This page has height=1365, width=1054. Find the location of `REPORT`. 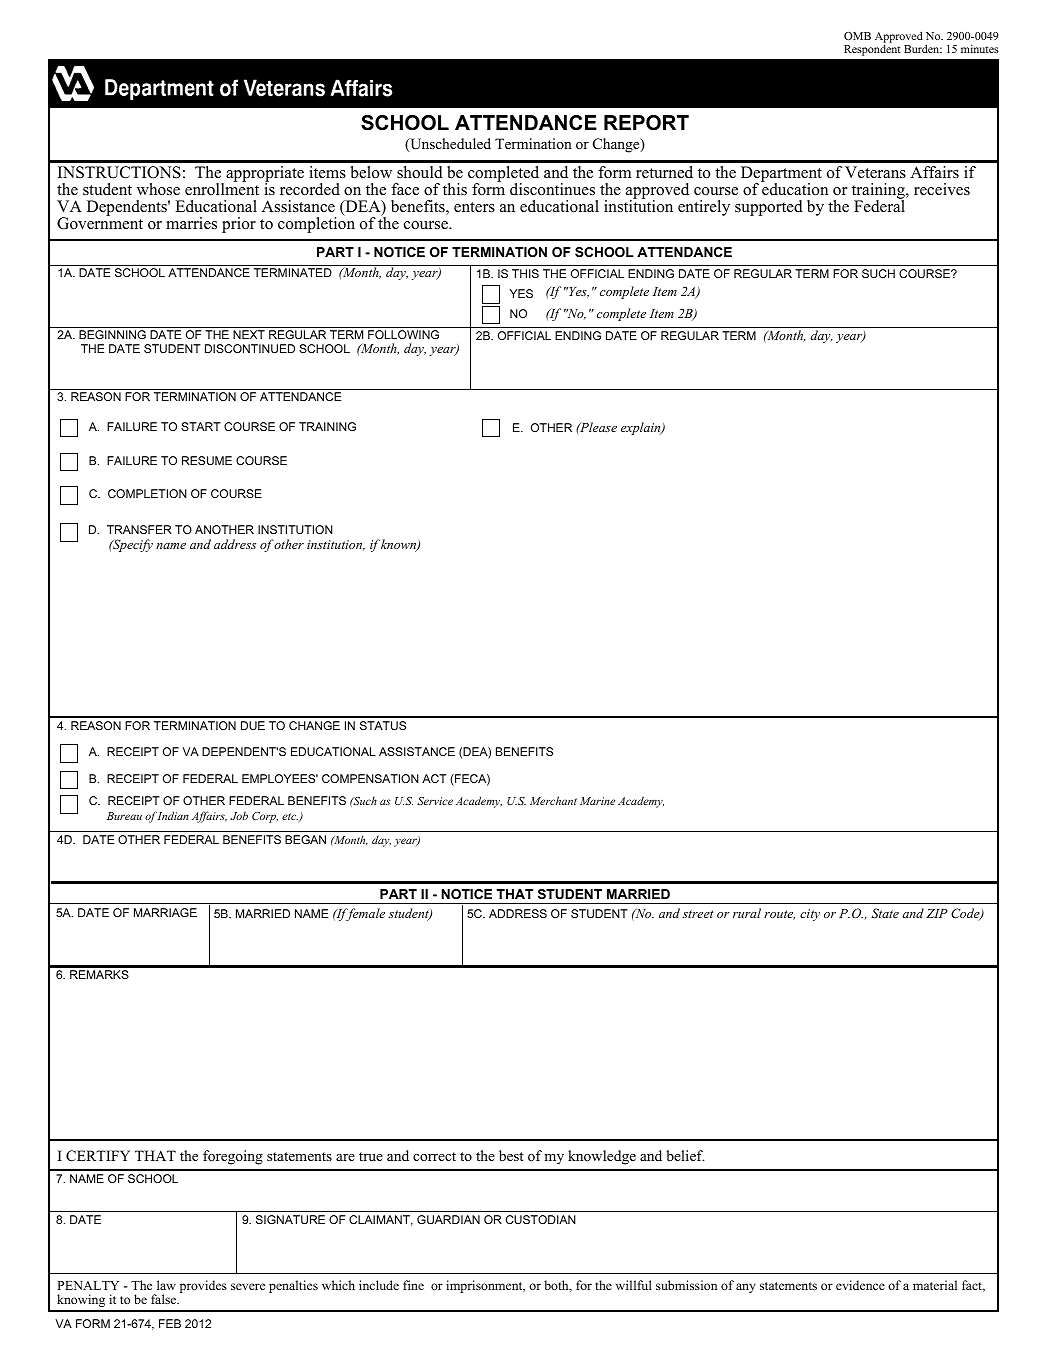

REPORT is located at coordinates (646, 123).
